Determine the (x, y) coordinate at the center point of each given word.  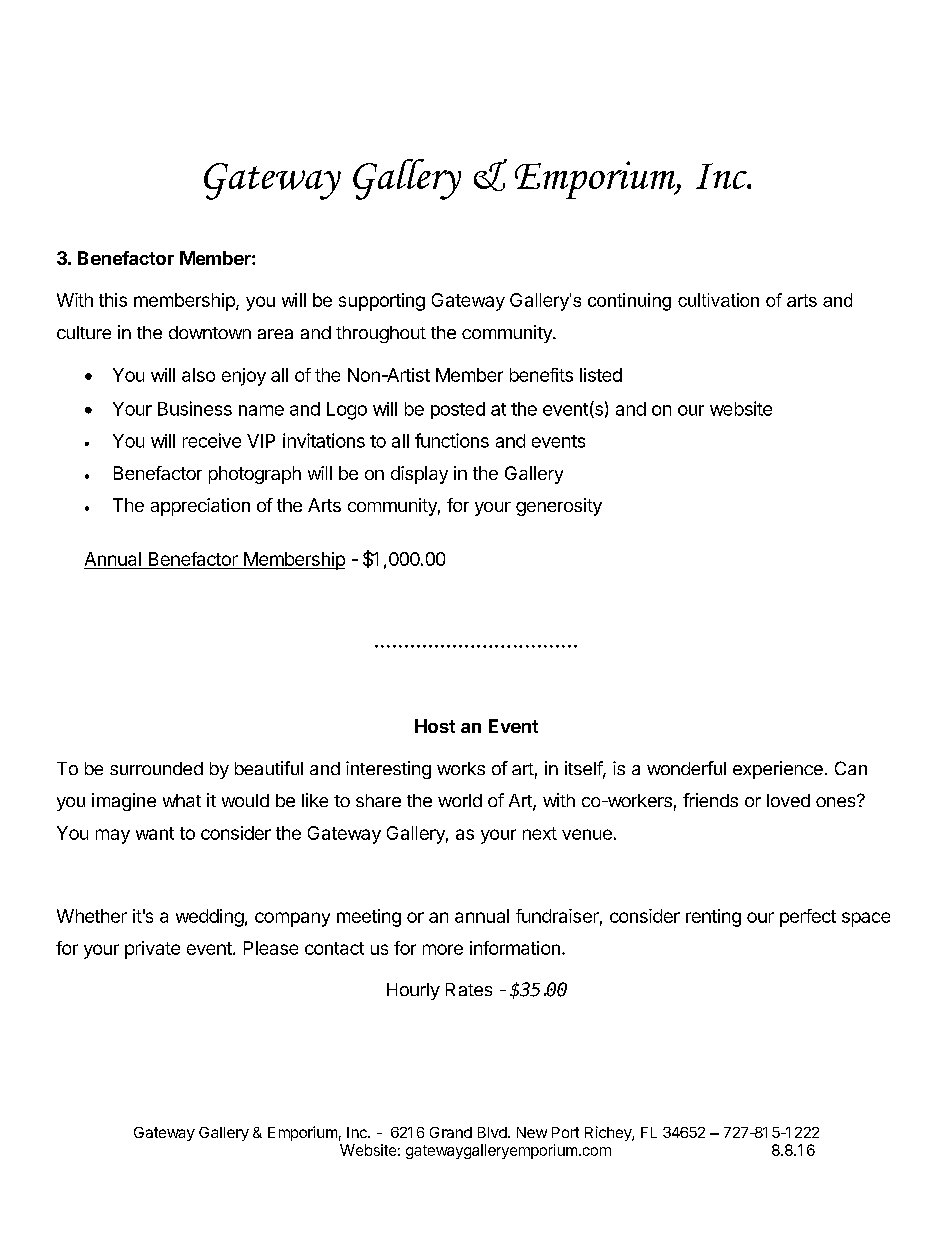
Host (435, 726)
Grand (451, 1132)
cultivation (718, 300)
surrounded (156, 768)
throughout (381, 334)
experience (778, 770)
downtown (210, 332)
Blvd (492, 1132)
